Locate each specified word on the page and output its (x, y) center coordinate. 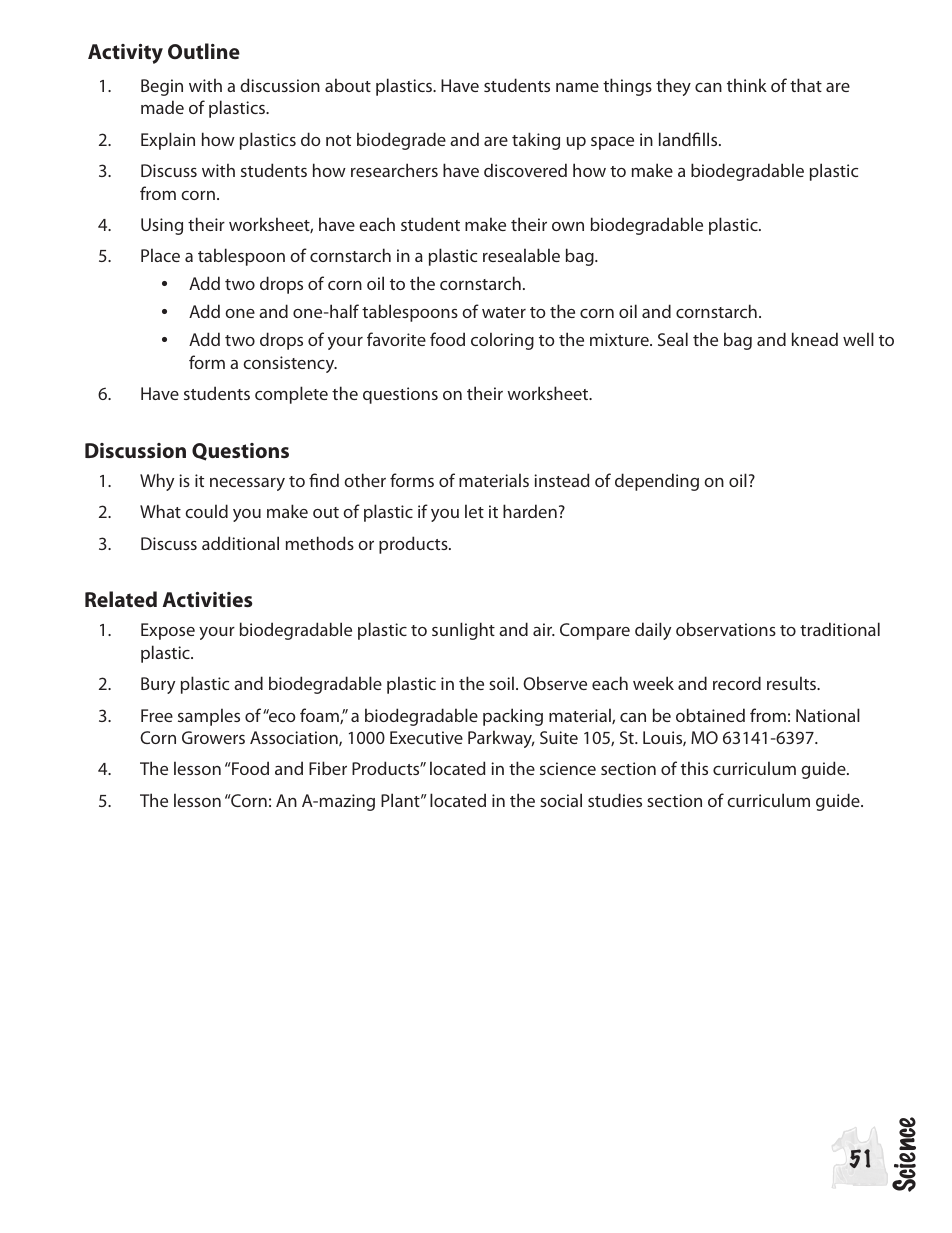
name (577, 87)
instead (562, 480)
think (747, 85)
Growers (213, 737)
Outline (204, 51)
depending (657, 482)
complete (291, 395)
